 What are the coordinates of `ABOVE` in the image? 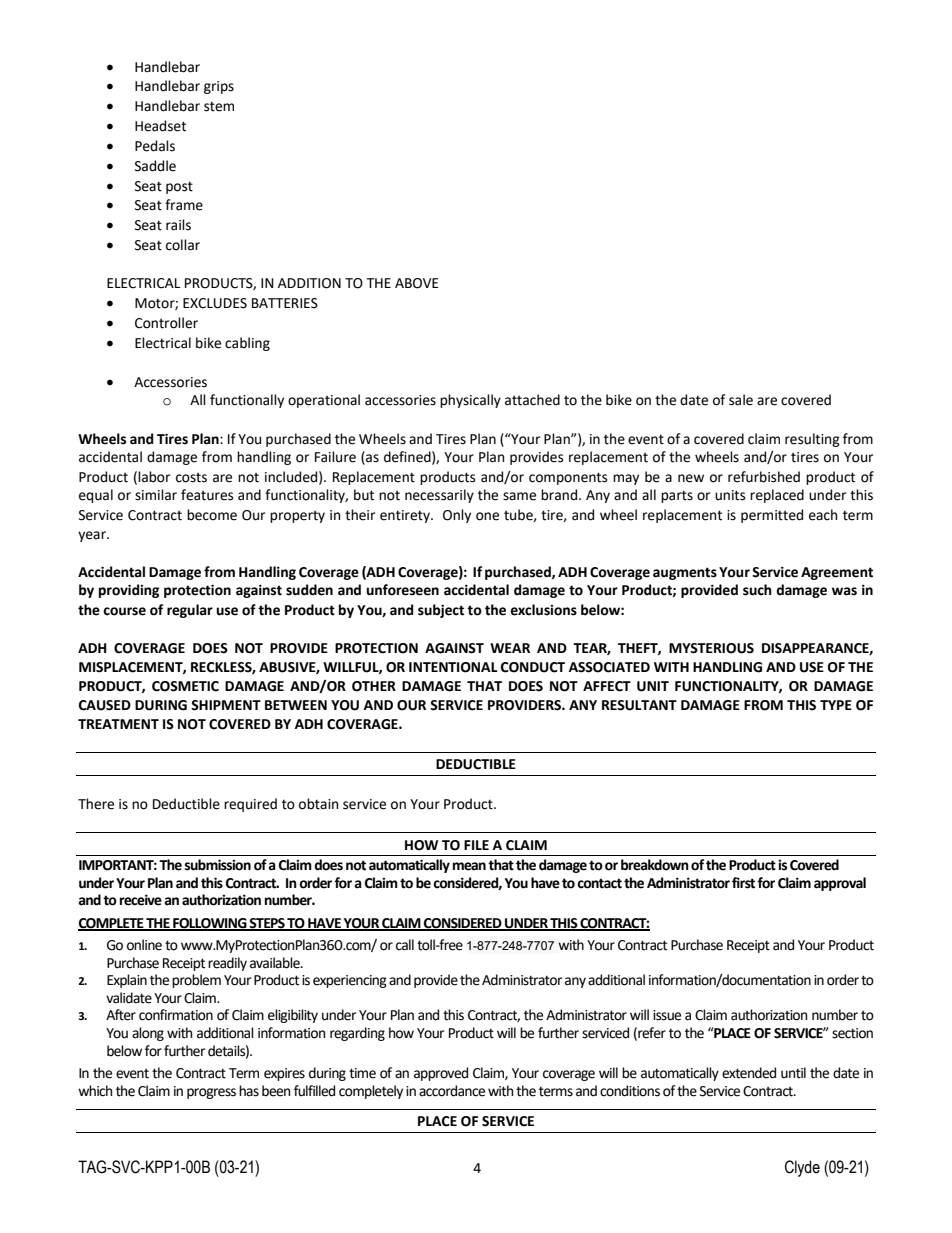 It's located at (417, 283).
